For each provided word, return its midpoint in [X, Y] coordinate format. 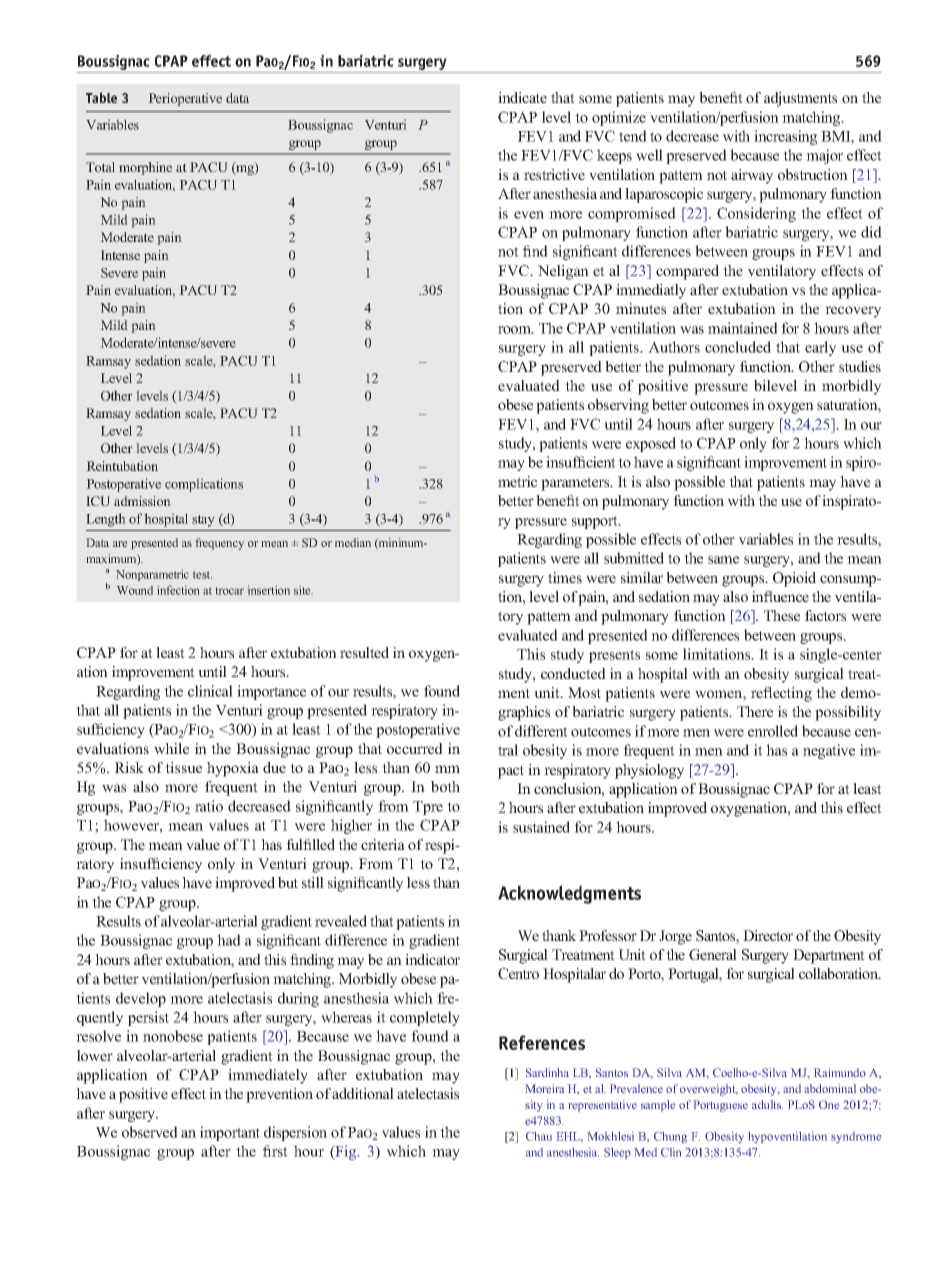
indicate [522, 97]
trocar [229, 591]
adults [767, 1104]
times [565, 577]
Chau [539, 1136]
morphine [145, 168]
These [782, 615]
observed [150, 1132]
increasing [785, 137]
